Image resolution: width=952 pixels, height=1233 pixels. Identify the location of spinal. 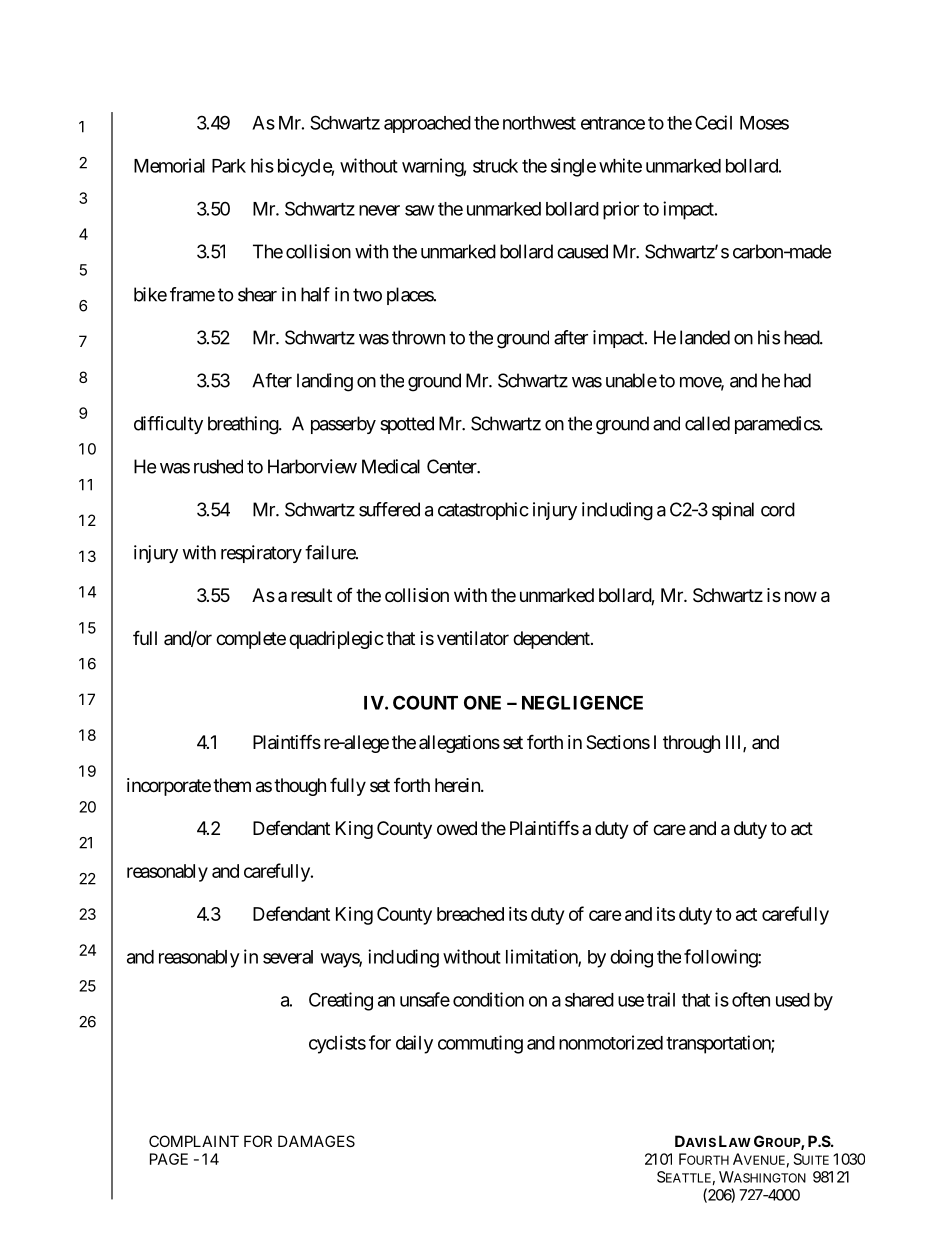
(733, 511).
